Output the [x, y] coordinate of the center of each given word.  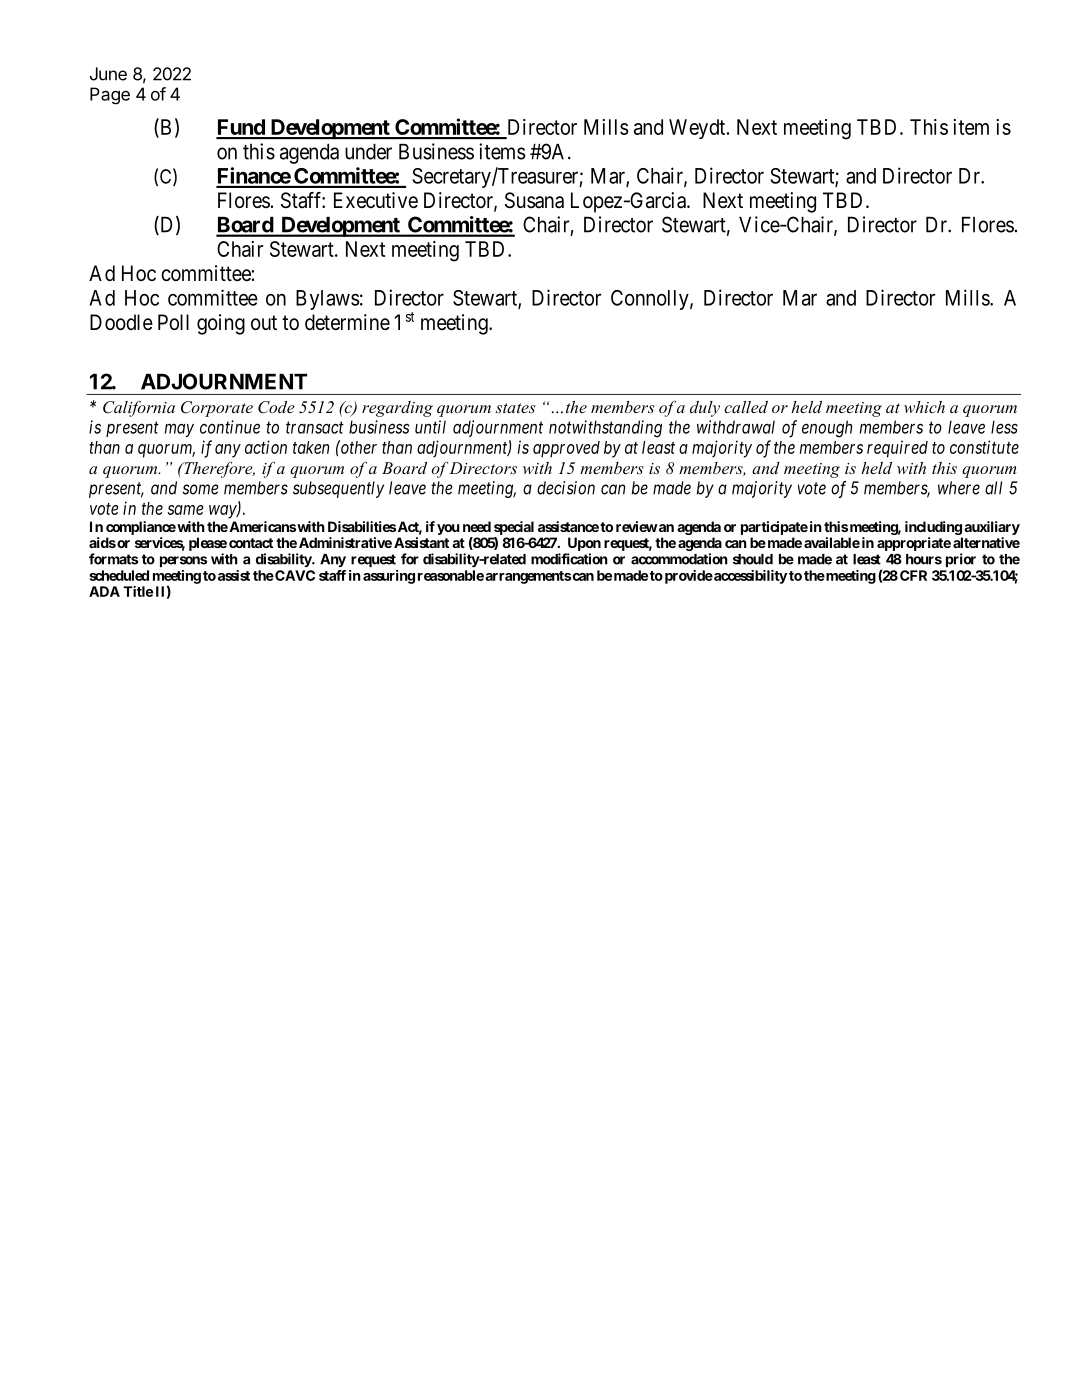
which [924, 407]
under [368, 152]
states [515, 408]
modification [569, 559]
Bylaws [328, 300]
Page [110, 96]
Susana [534, 200]
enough [827, 429]
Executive [376, 200]
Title [138, 591]
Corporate [217, 409]
